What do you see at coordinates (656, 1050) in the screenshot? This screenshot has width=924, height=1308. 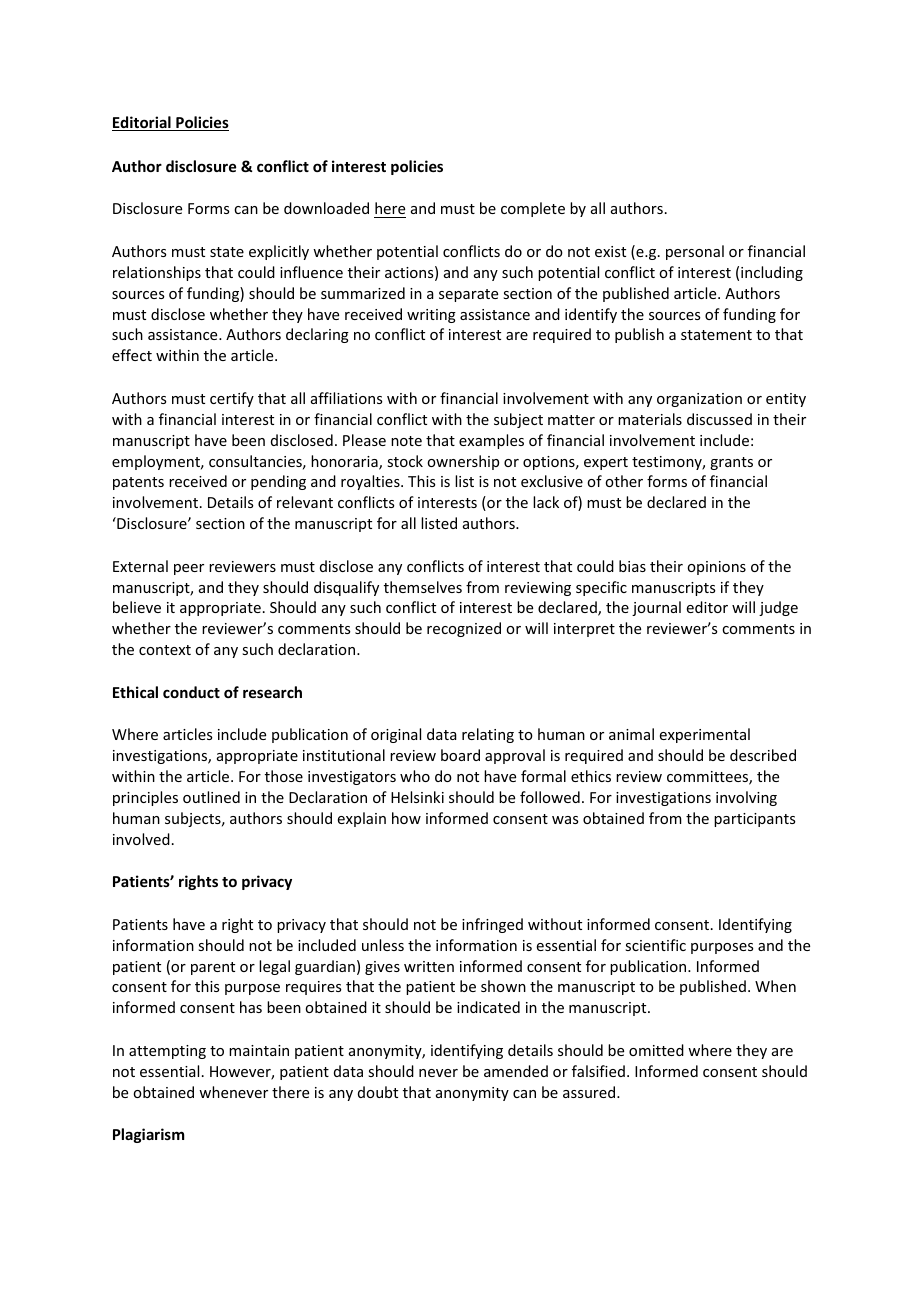 I see `omitted` at bounding box center [656, 1050].
